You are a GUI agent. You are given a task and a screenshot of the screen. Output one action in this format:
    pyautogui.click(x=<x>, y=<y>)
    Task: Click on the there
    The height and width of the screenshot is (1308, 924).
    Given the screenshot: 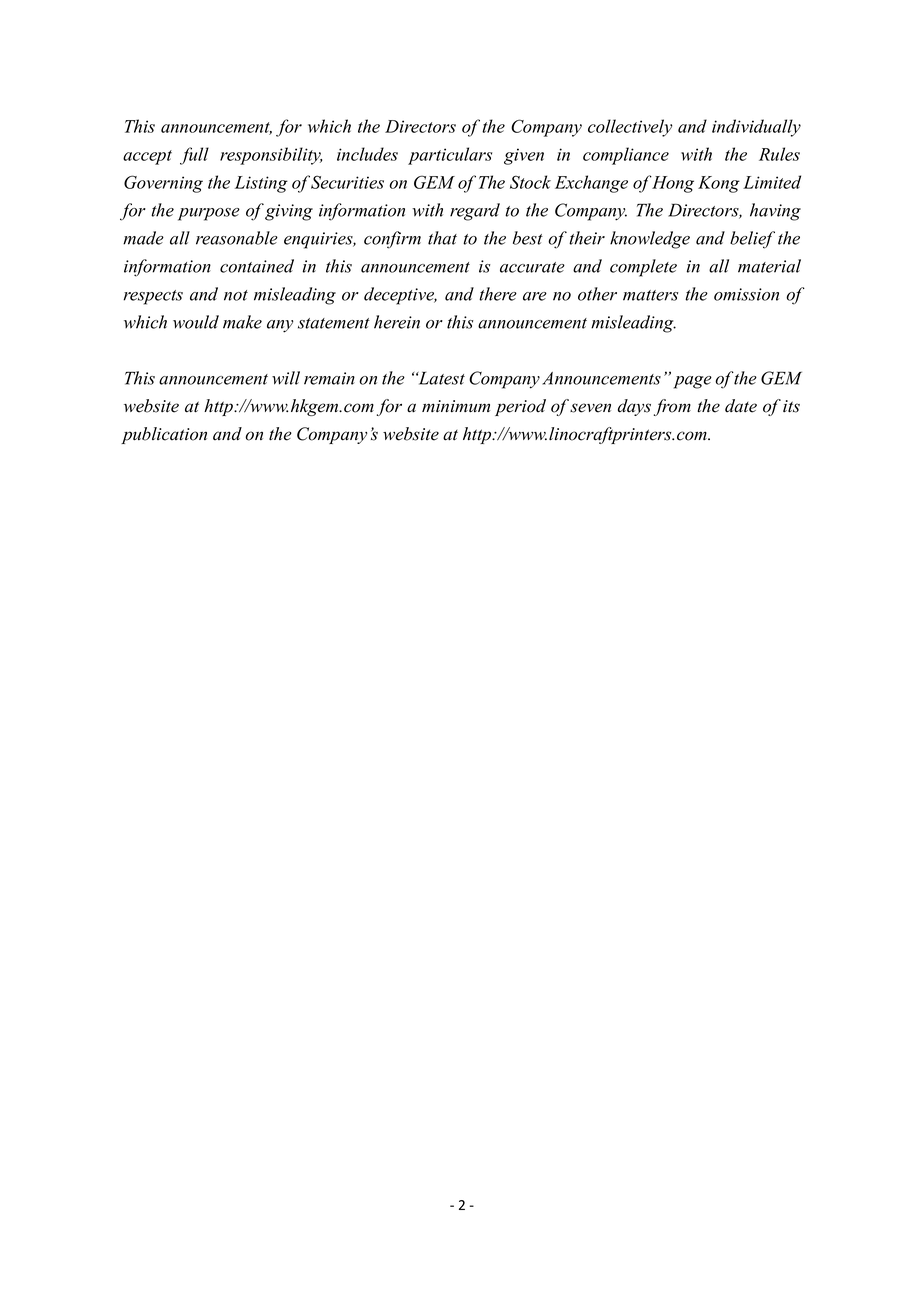 What is the action you would take?
    pyautogui.click(x=498, y=294)
